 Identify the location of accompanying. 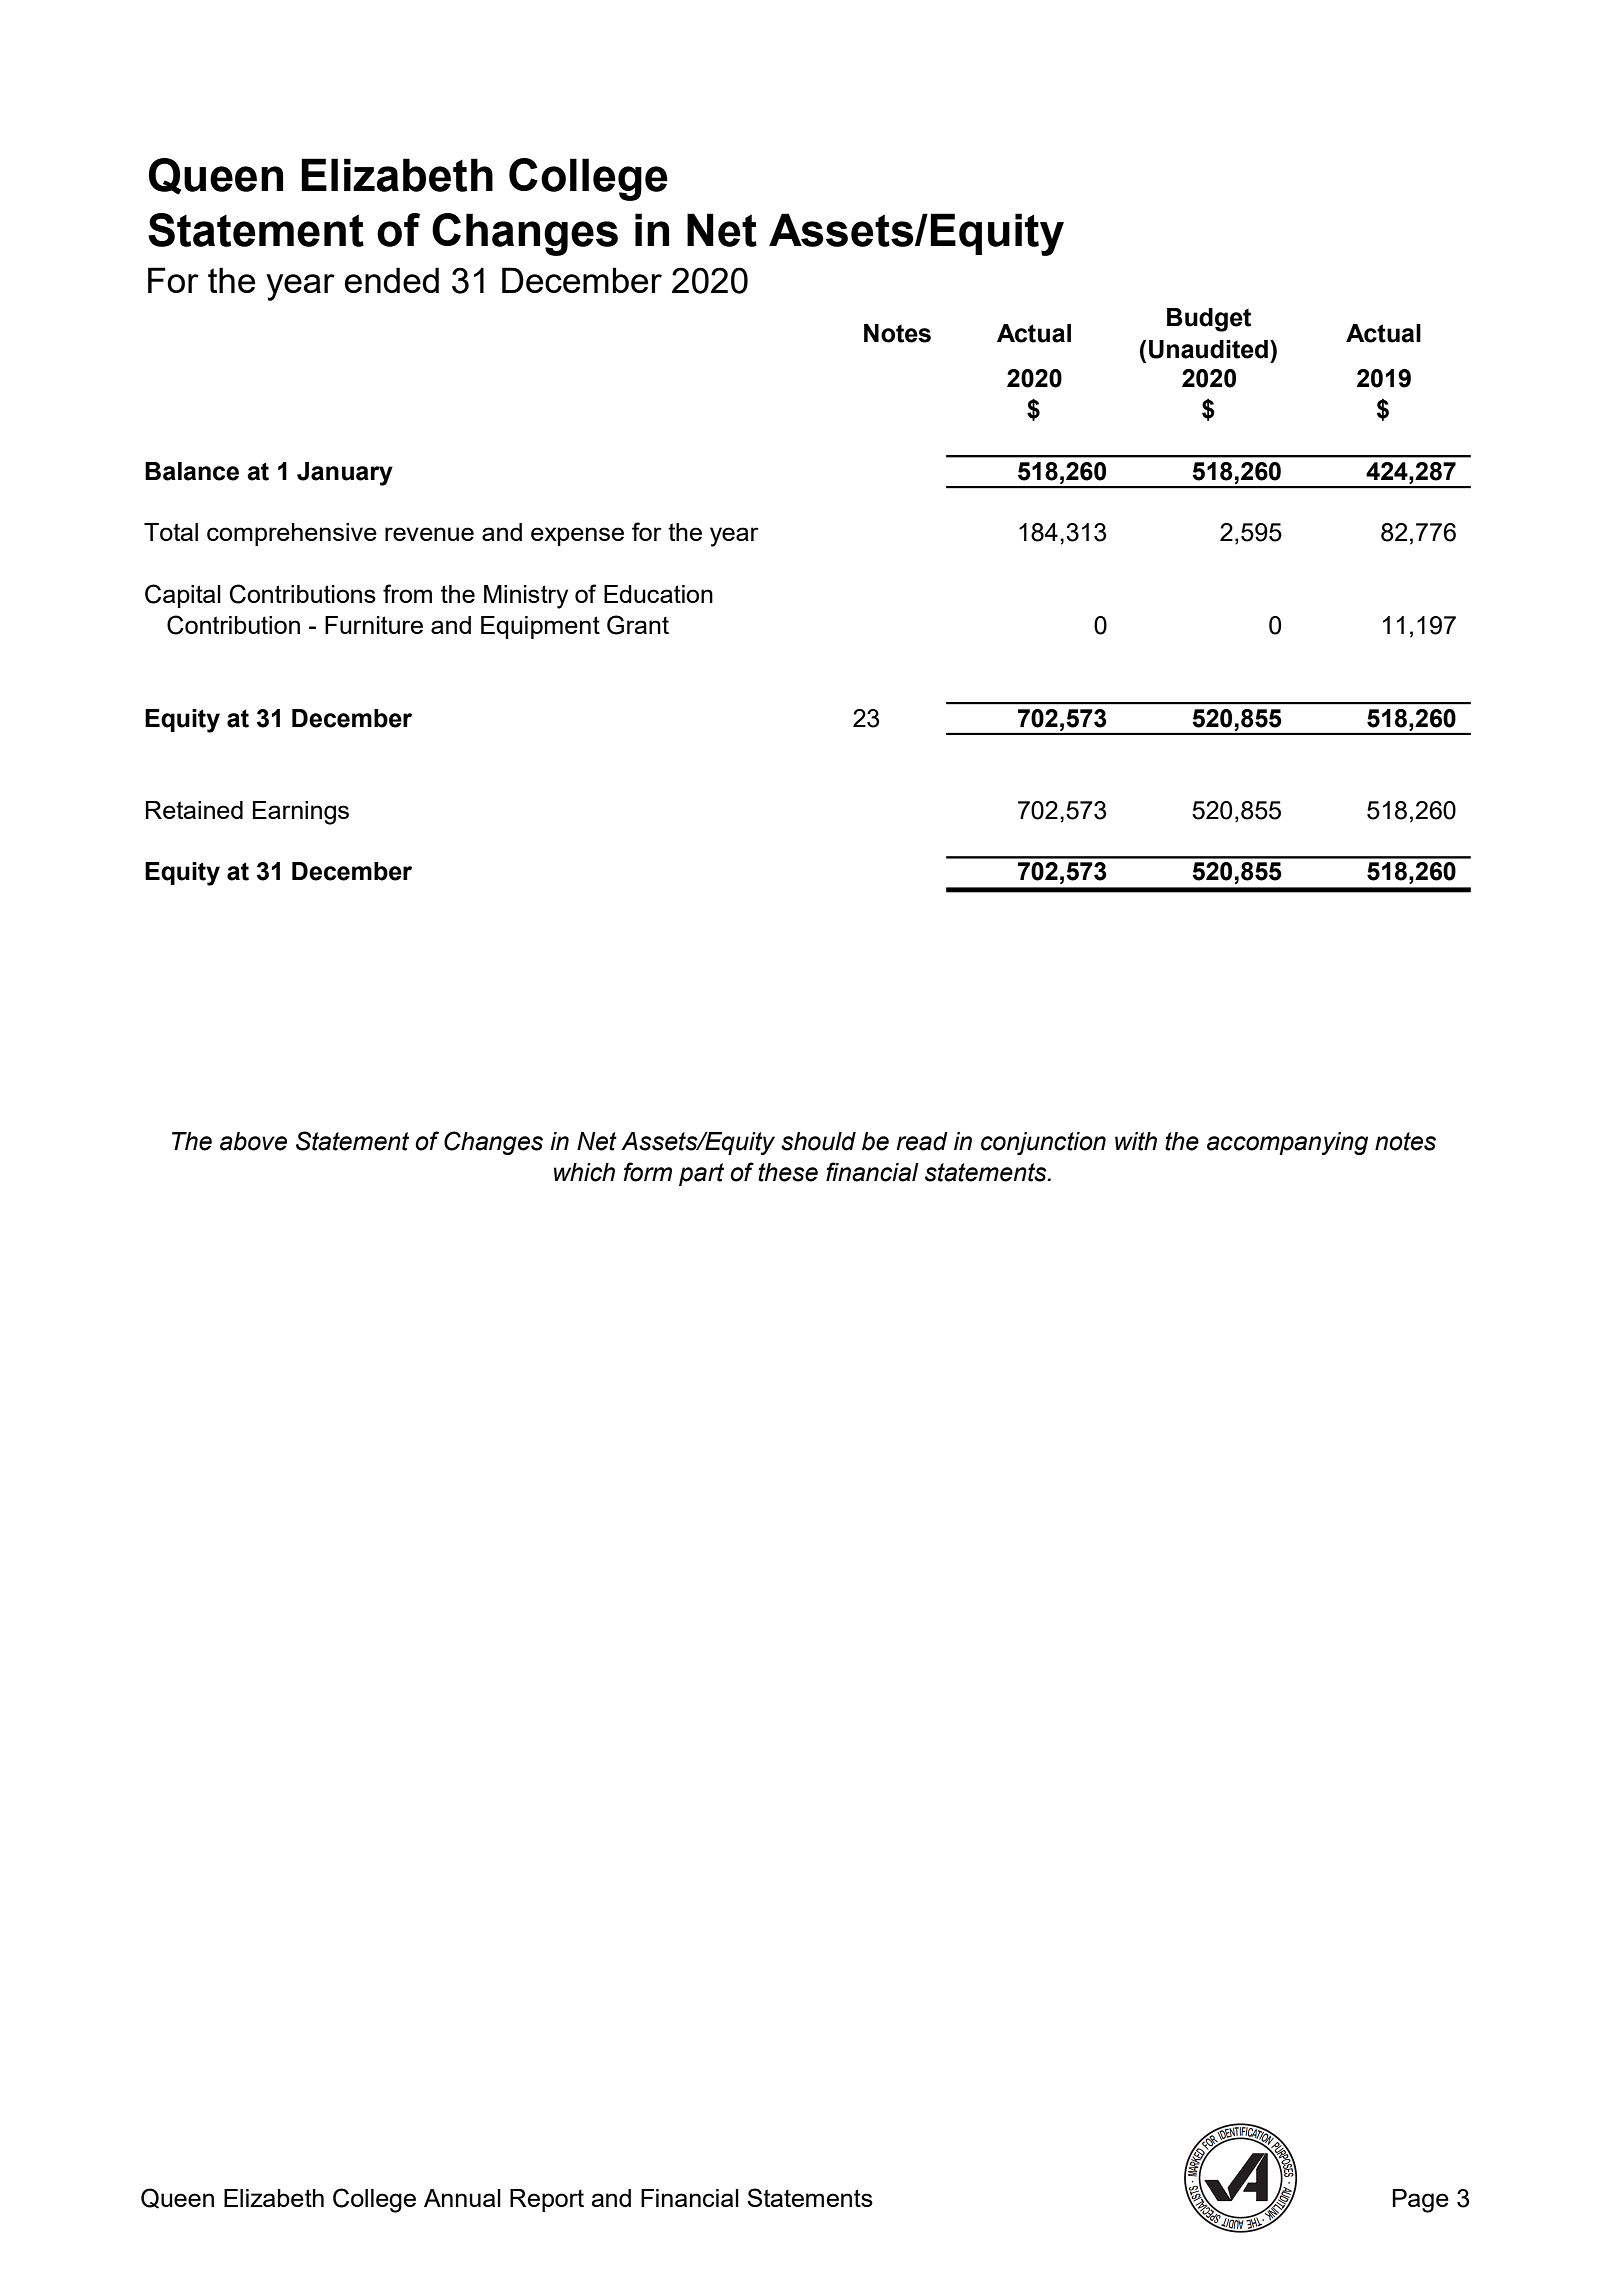
(1287, 1143).
